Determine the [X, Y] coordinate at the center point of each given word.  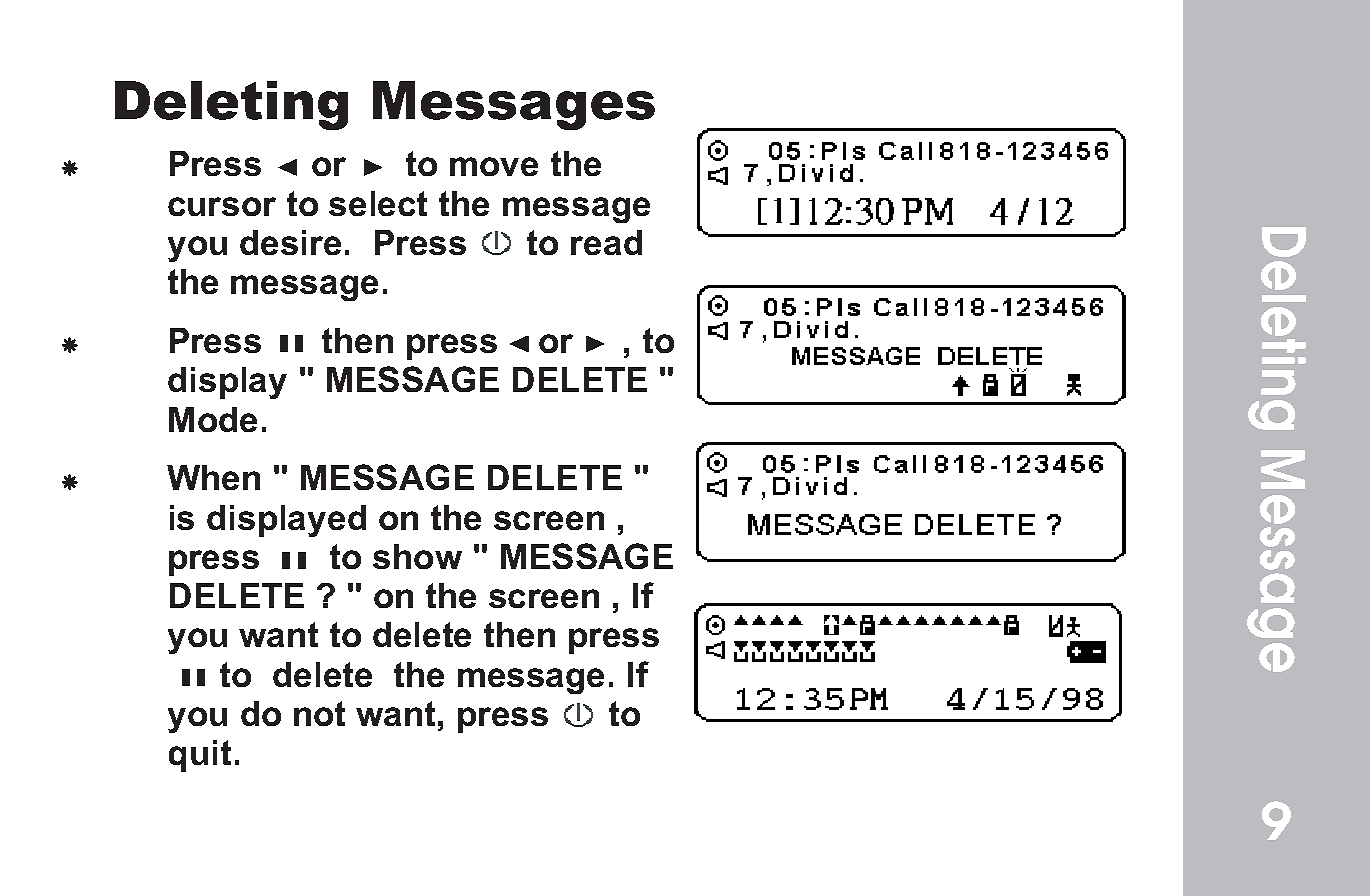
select [378, 203]
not [319, 713]
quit [200, 756]
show [417, 556]
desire [290, 242]
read [606, 242]
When [213, 477]
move [494, 166]
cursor [222, 206]
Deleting [231, 105]
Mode [213, 419]
